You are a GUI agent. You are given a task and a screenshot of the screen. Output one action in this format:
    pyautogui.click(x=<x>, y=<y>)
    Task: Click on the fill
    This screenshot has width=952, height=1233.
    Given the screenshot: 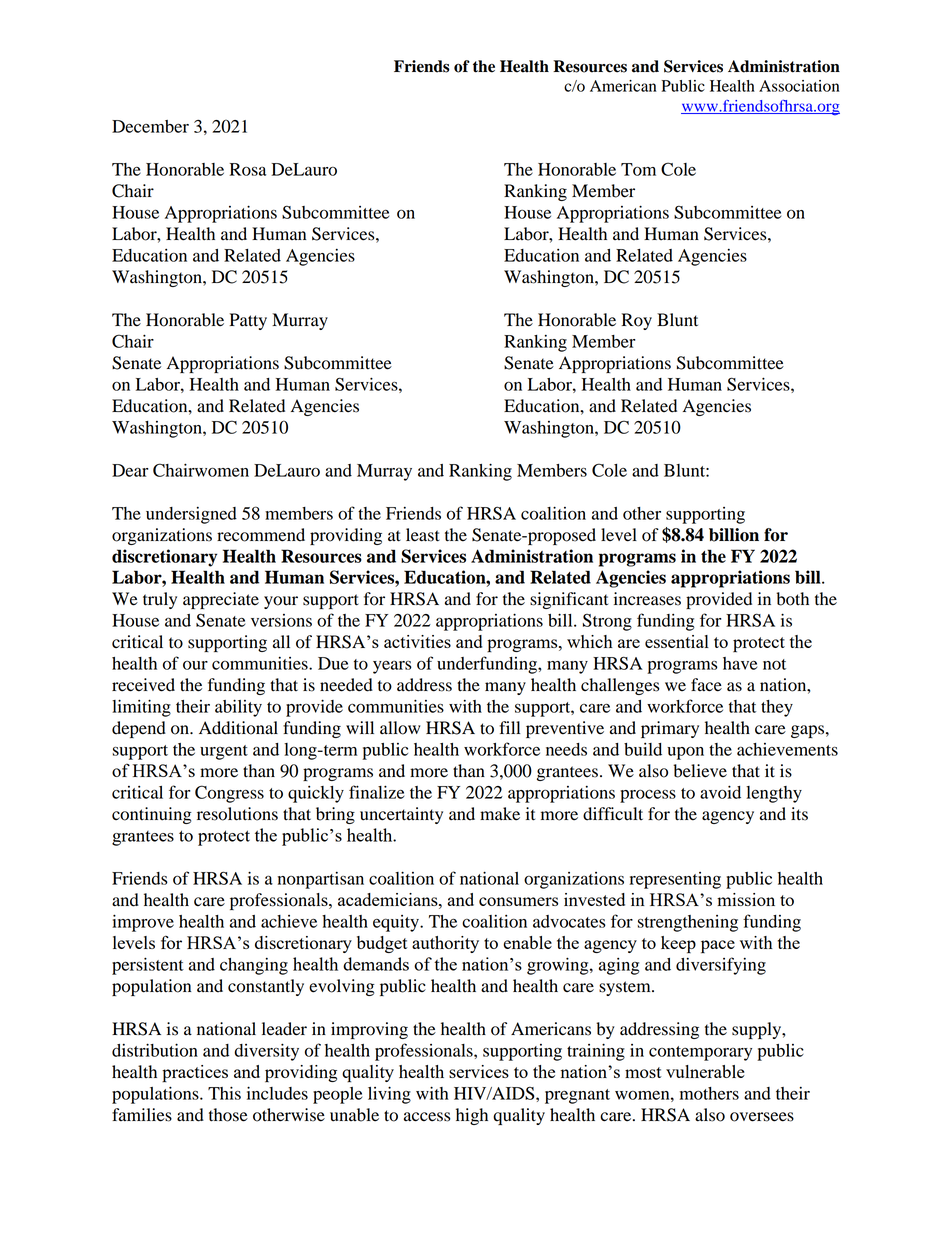 What is the action you would take?
    pyautogui.click(x=509, y=727)
